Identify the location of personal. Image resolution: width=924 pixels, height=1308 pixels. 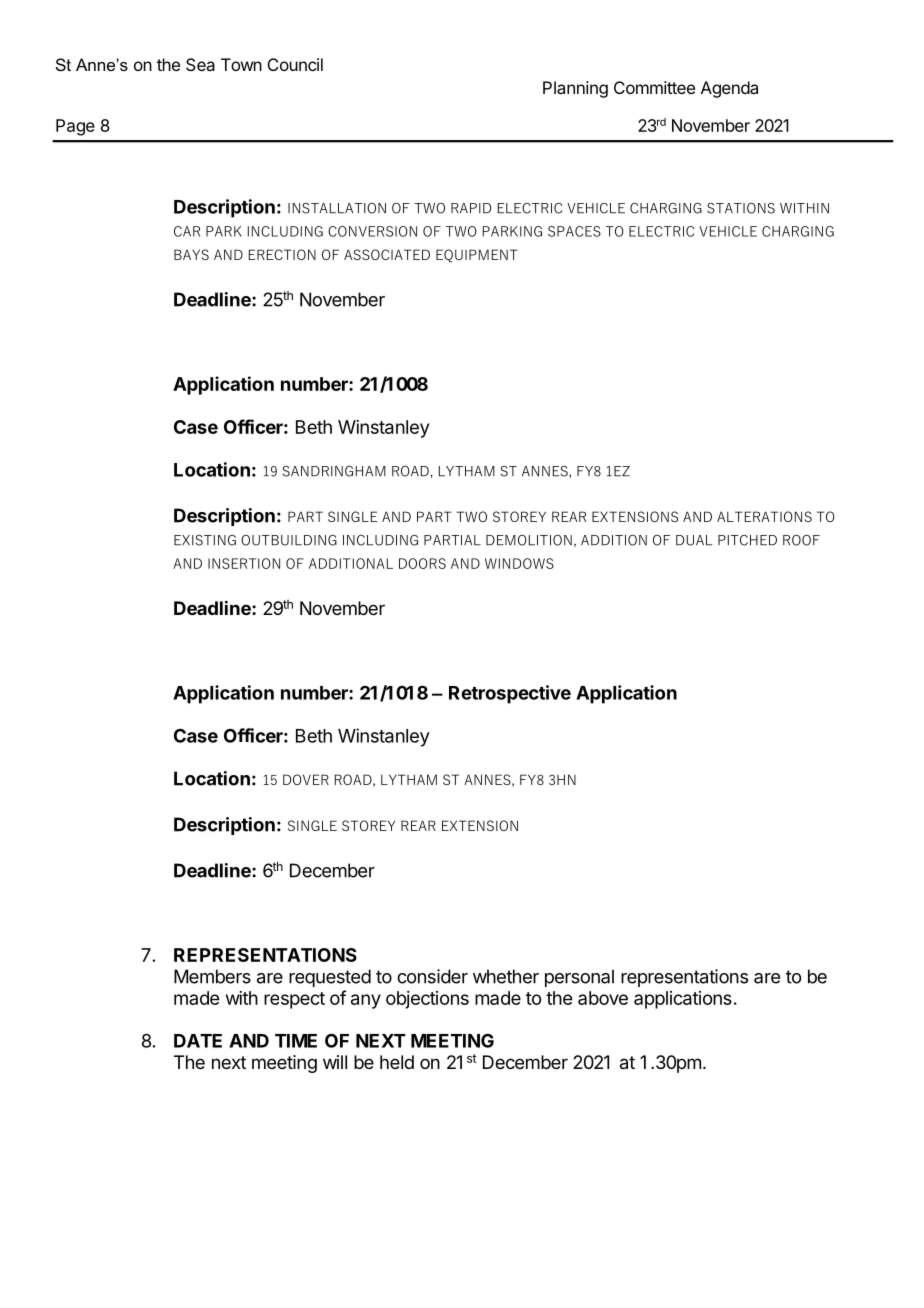
(579, 978).
